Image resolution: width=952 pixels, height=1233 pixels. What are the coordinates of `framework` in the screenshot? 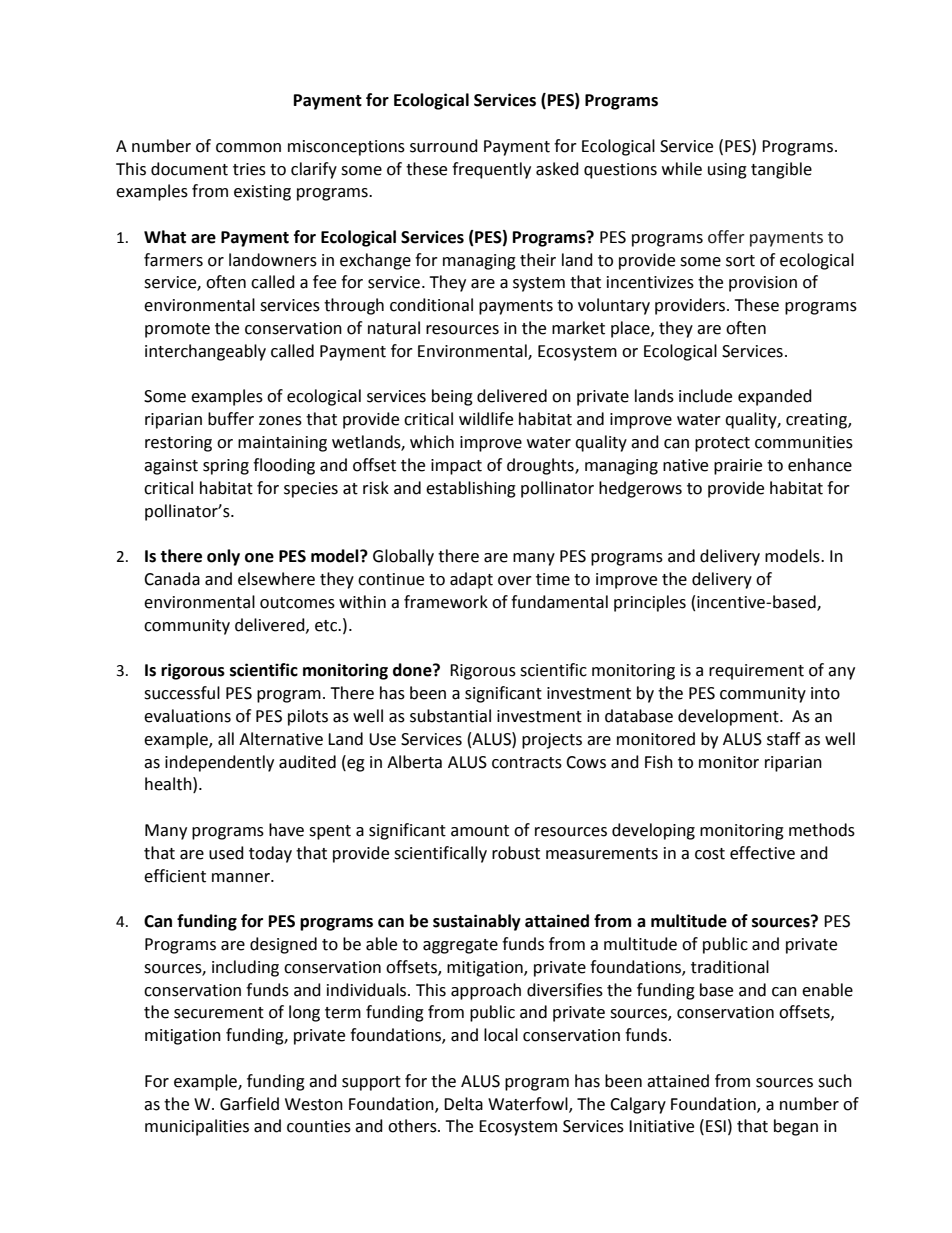 It's located at (446, 602).
